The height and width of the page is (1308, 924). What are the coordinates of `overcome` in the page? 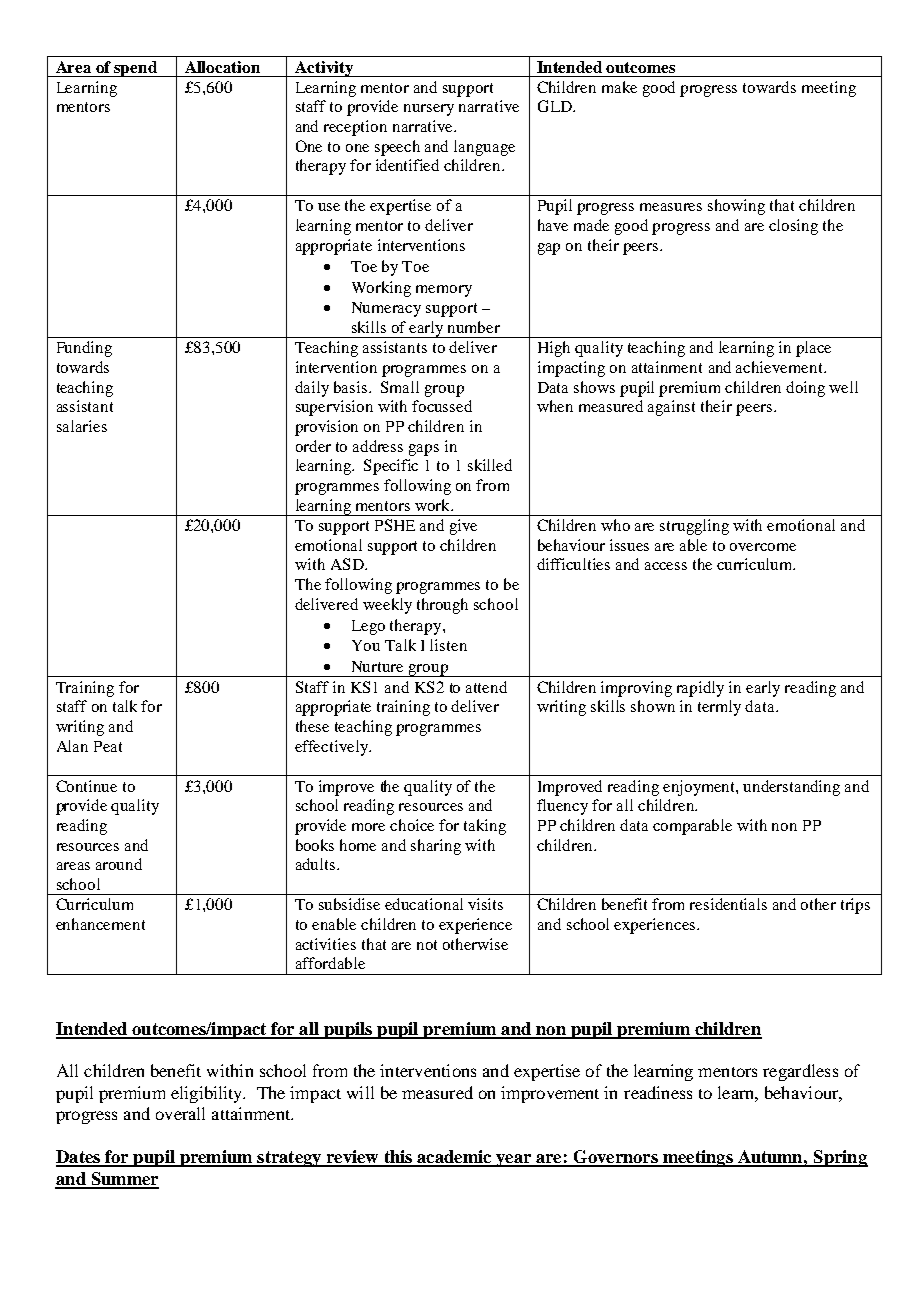 It's located at (763, 547).
